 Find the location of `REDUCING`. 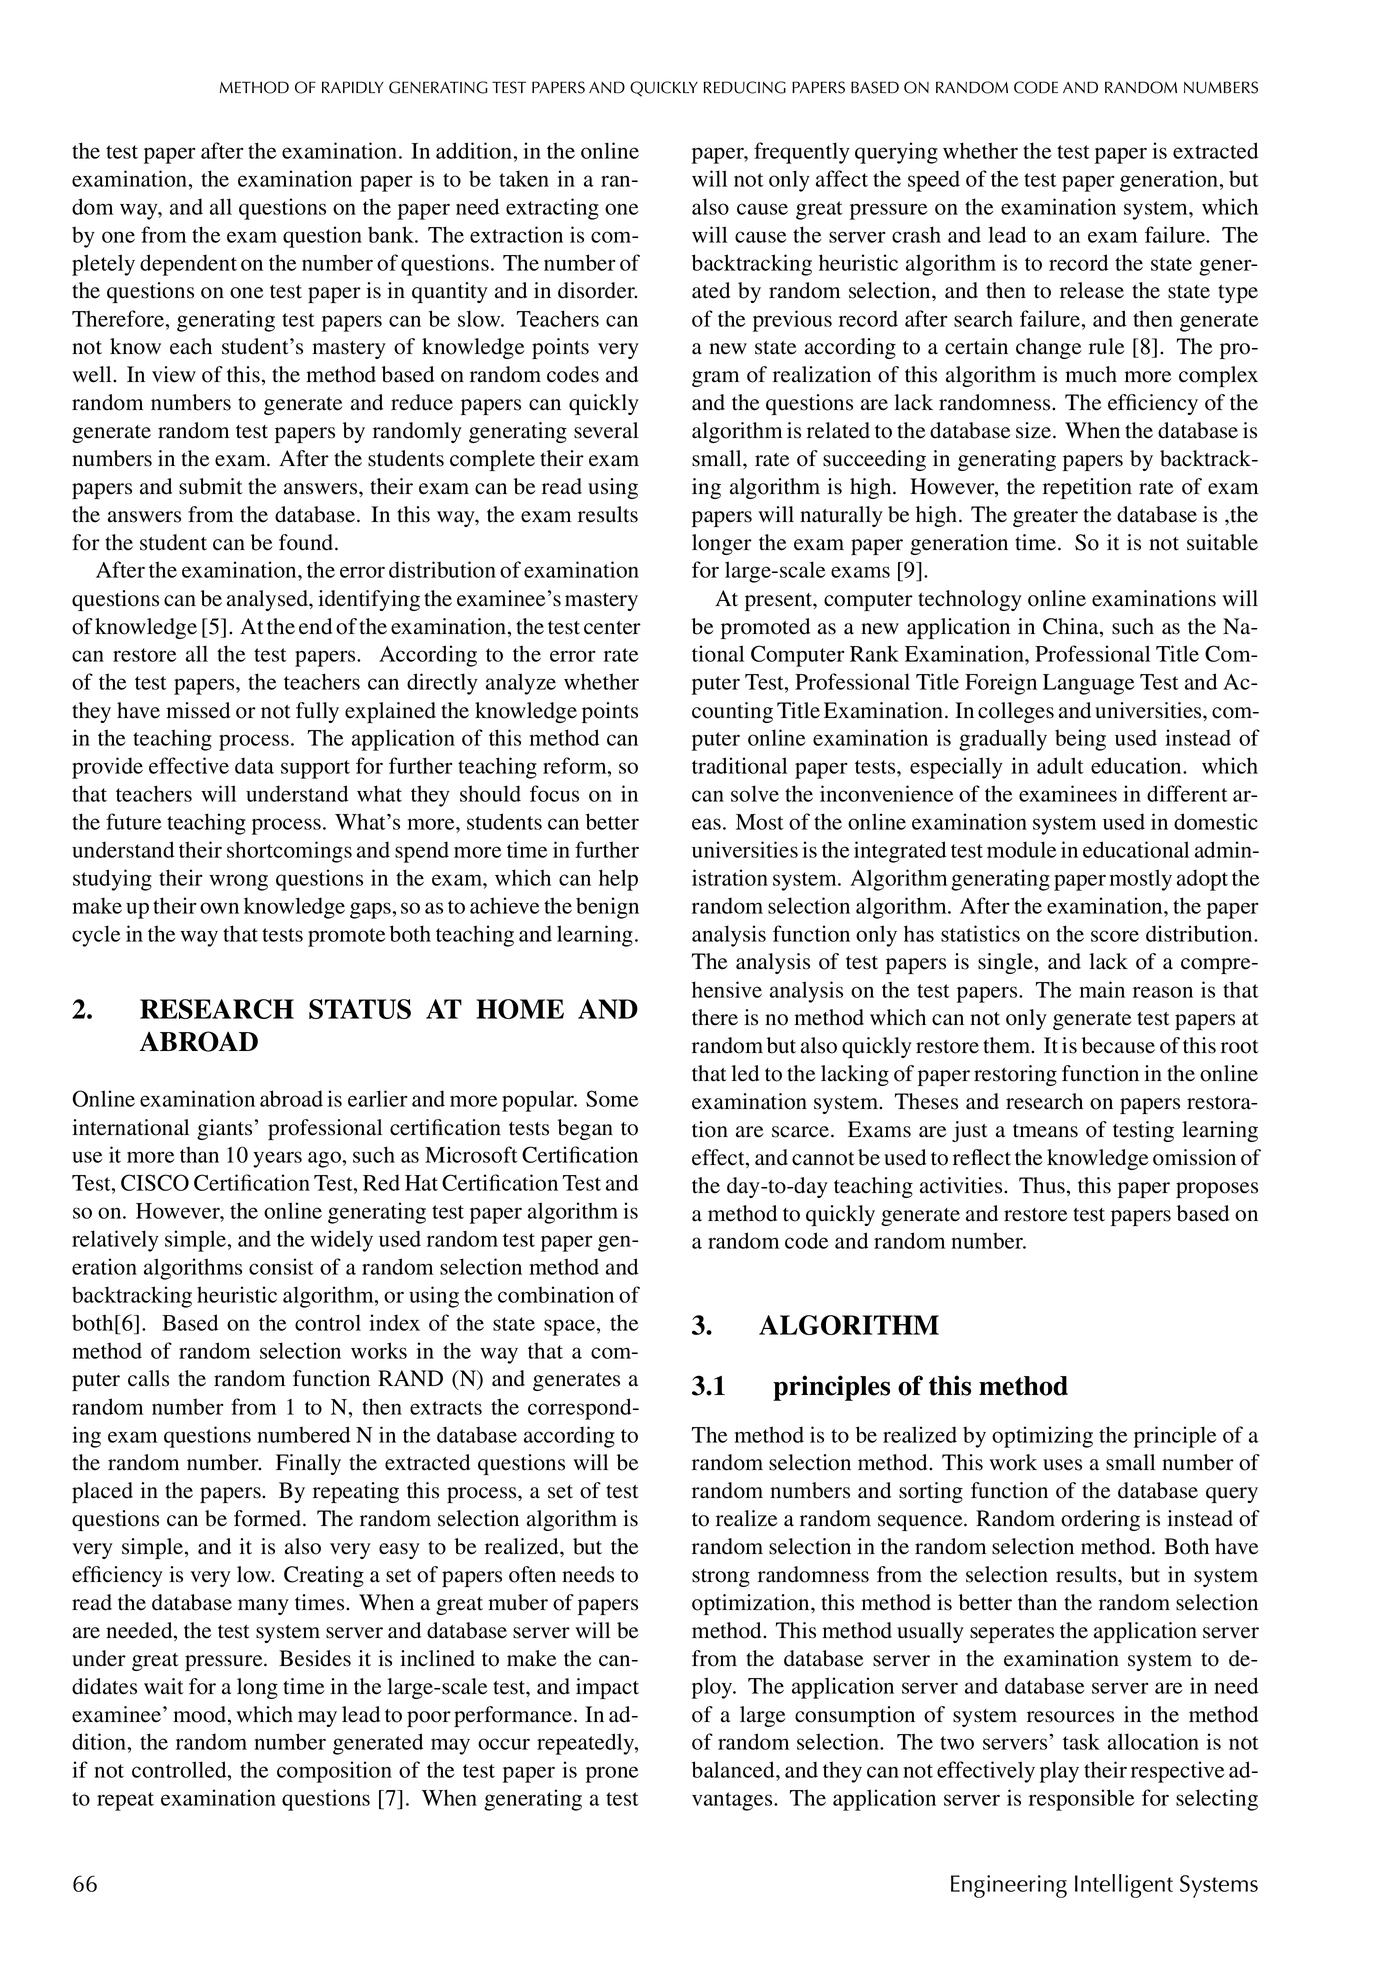

REDUCING is located at coordinates (745, 87).
